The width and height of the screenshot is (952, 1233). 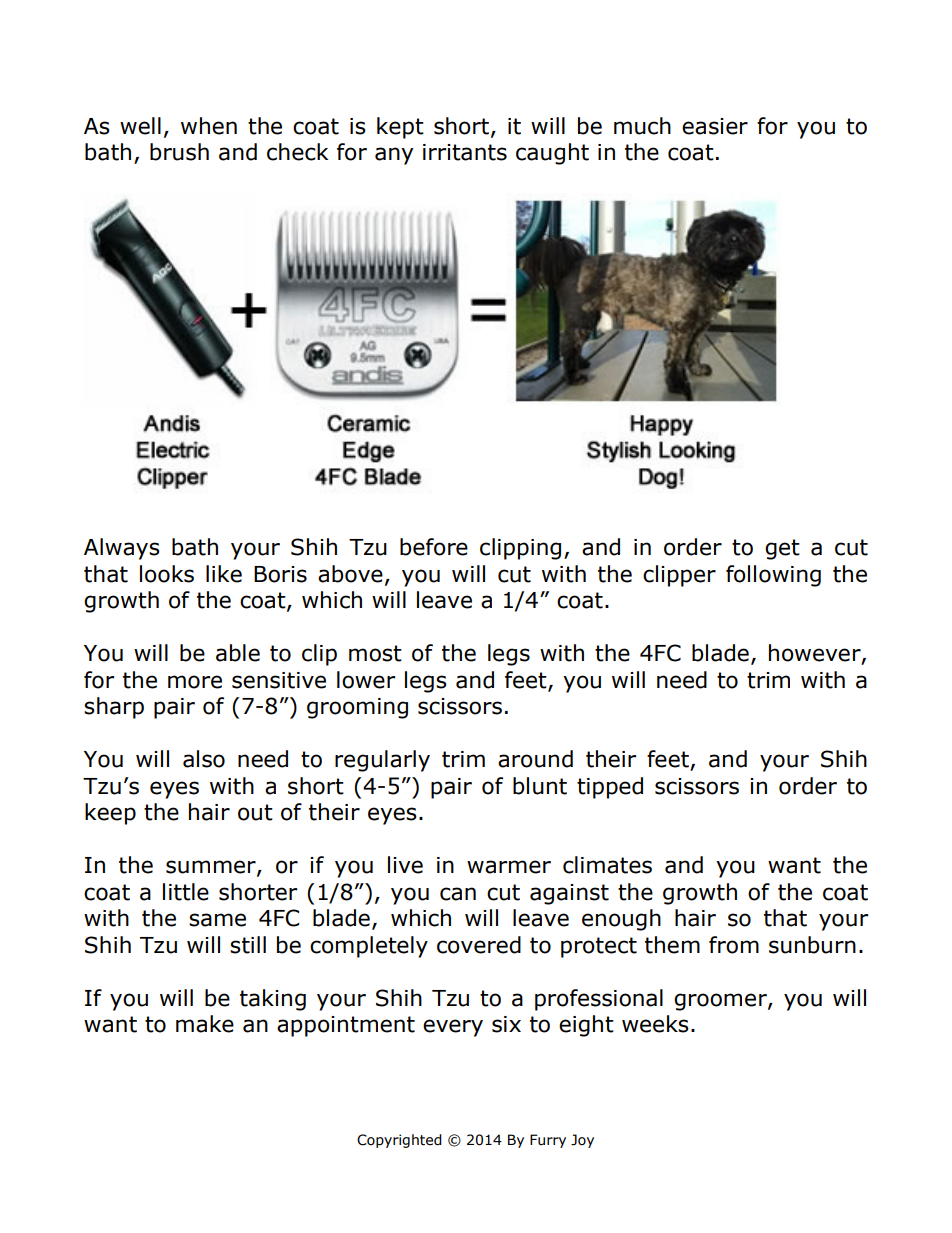 I want to click on most, so click(x=375, y=653).
